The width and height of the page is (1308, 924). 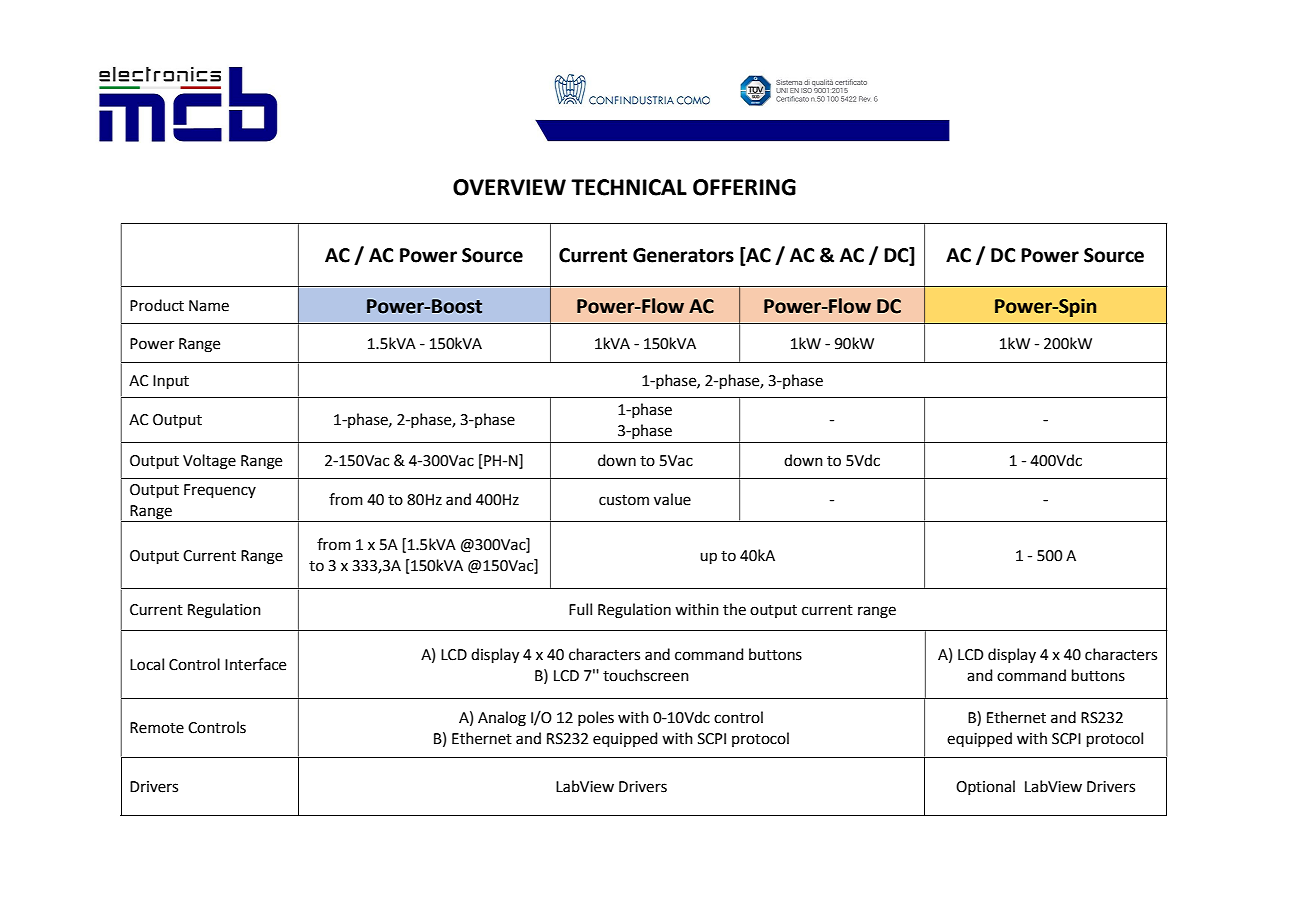 I want to click on OVERVIEW, so click(x=509, y=187).
